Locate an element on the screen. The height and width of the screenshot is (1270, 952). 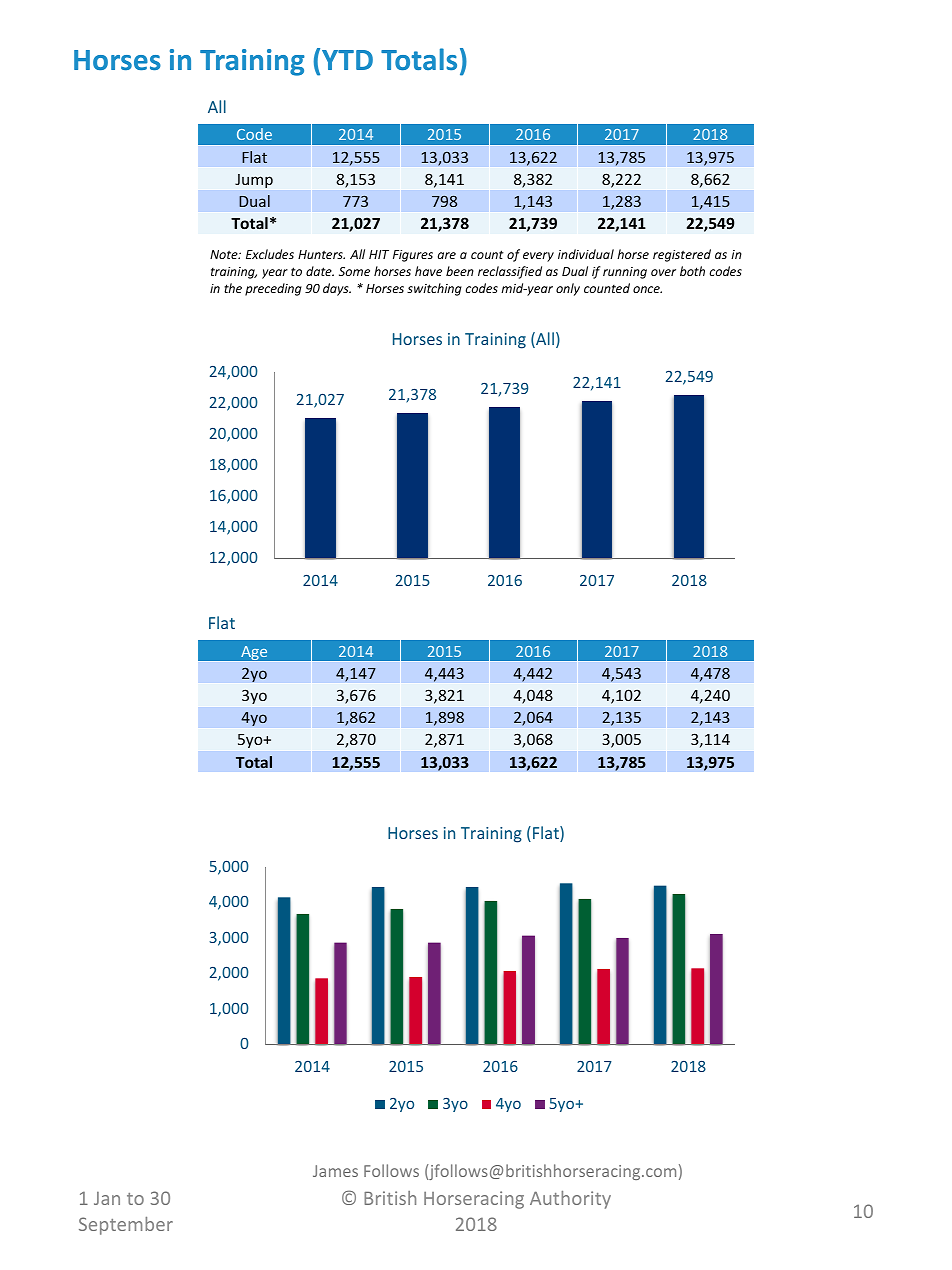
YTD is located at coordinates (347, 60).
